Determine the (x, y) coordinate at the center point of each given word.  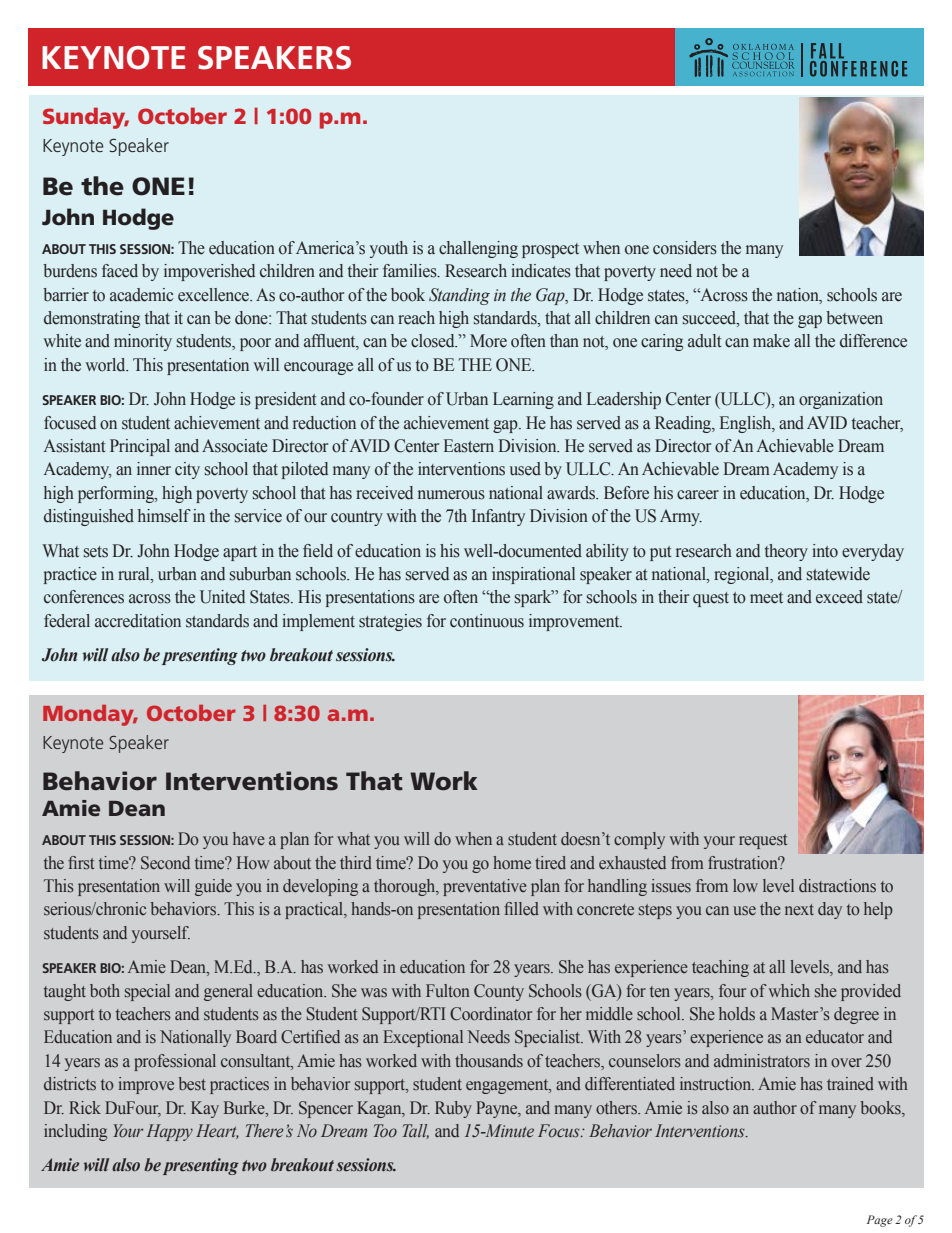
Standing (459, 296)
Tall (416, 1131)
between (854, 318)
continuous (487, 621)
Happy (170, 1132)
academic (141, 295)
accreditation (138, 621)
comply (639, 840)
